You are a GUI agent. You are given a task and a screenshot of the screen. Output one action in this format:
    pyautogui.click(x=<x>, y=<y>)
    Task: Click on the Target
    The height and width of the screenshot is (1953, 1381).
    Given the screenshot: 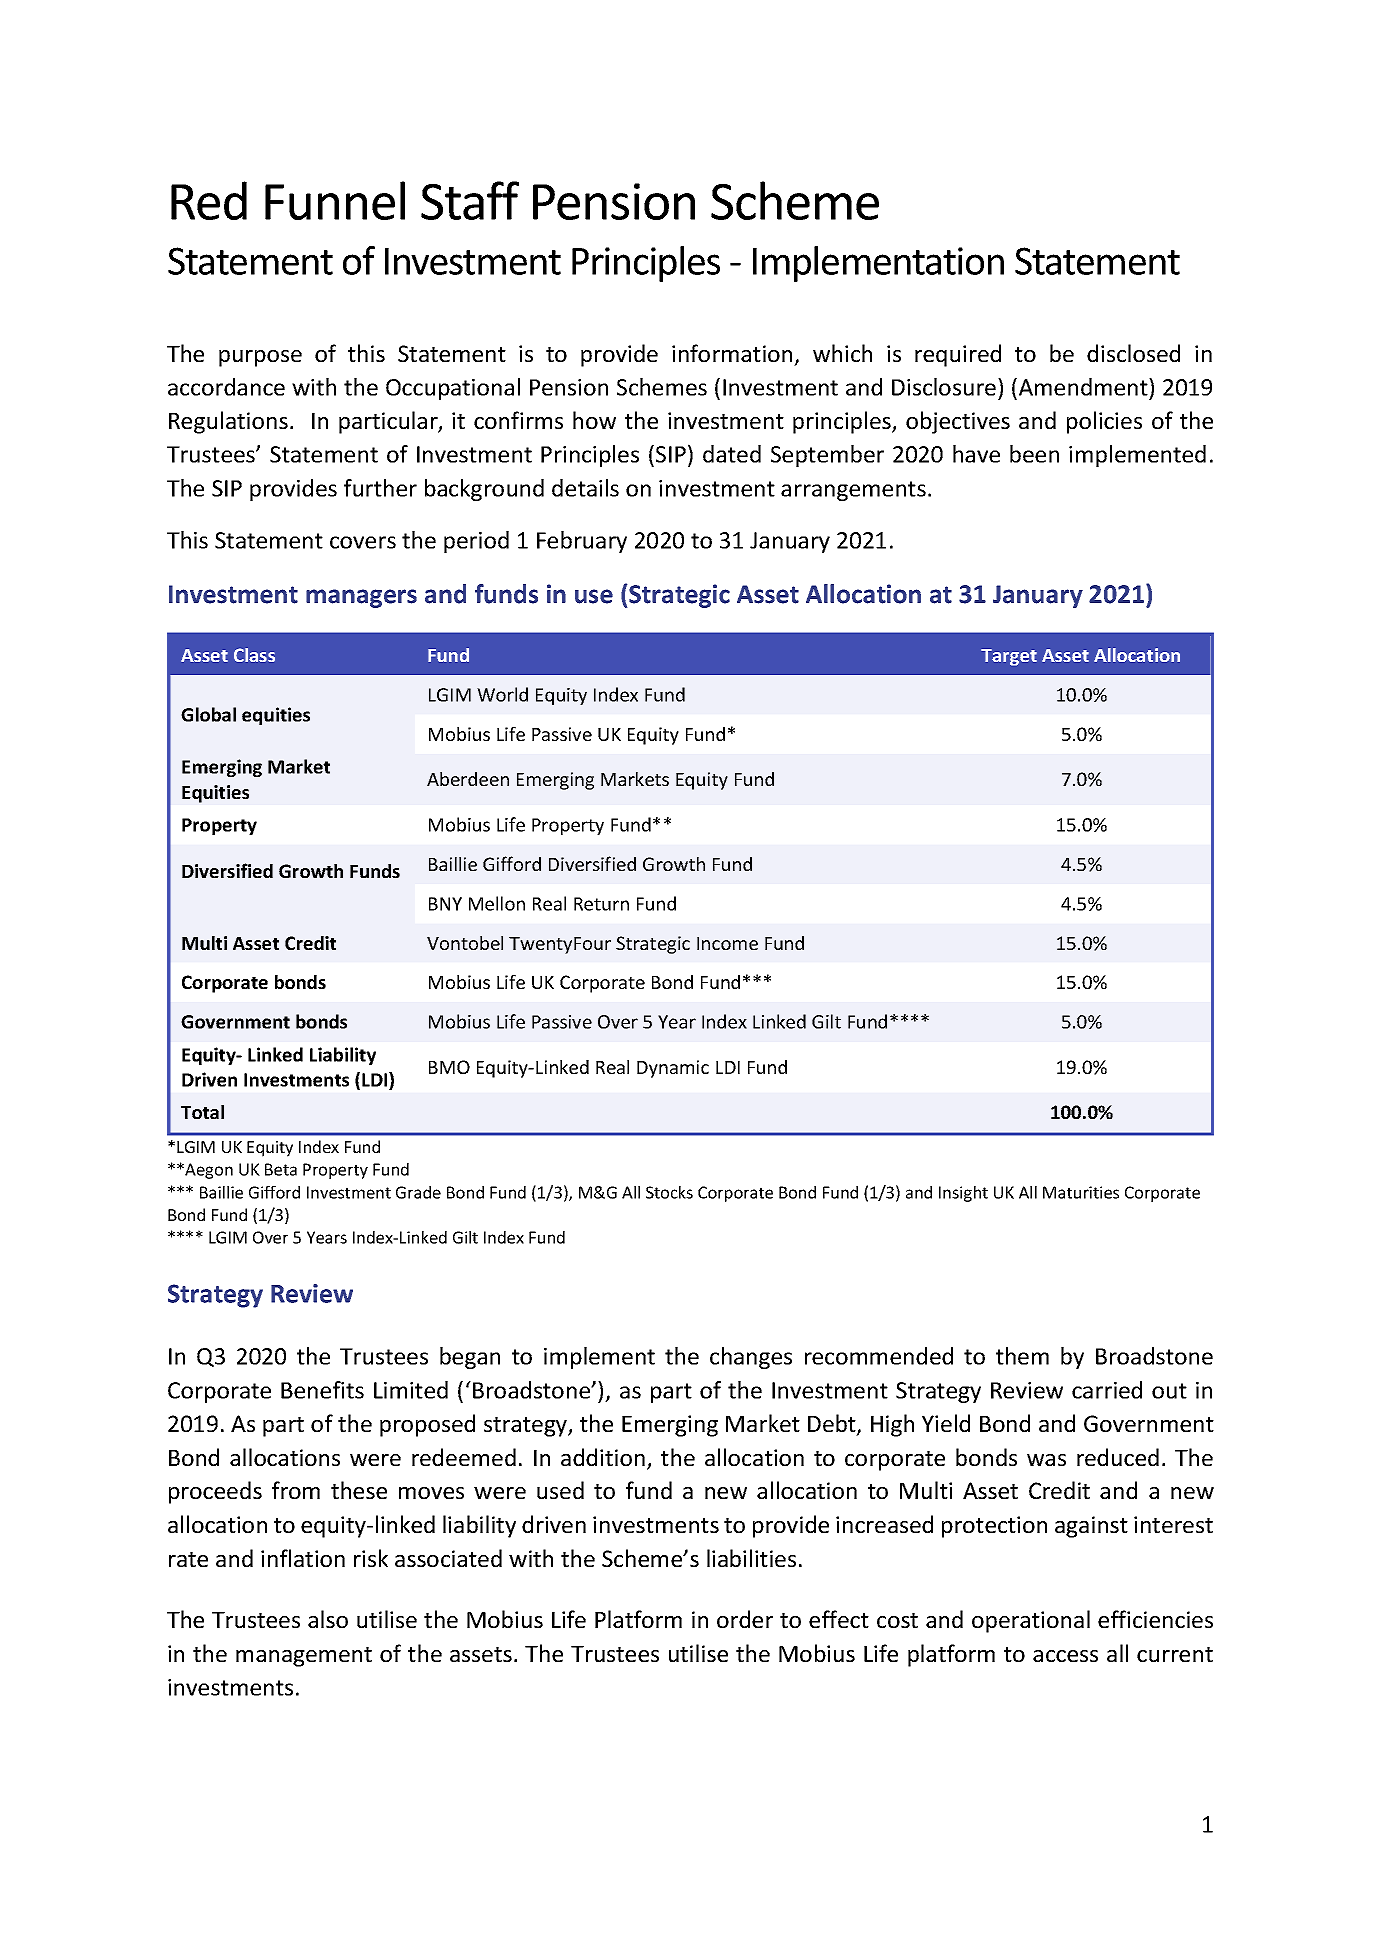 What is the action you would take?
    pyautogui.click(x=1009, y=657)
